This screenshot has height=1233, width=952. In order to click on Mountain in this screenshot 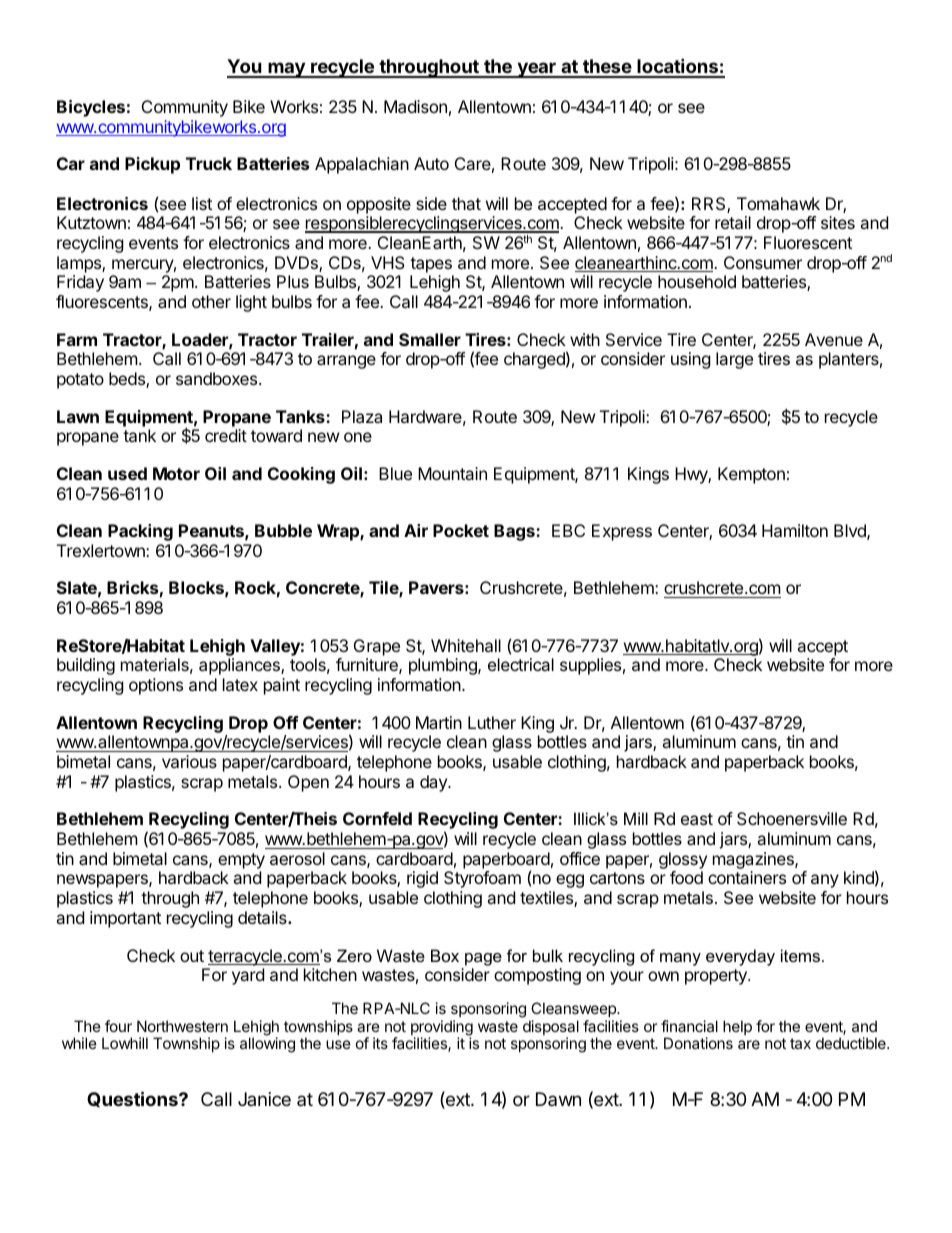, I will do `click(452, 473)`.
